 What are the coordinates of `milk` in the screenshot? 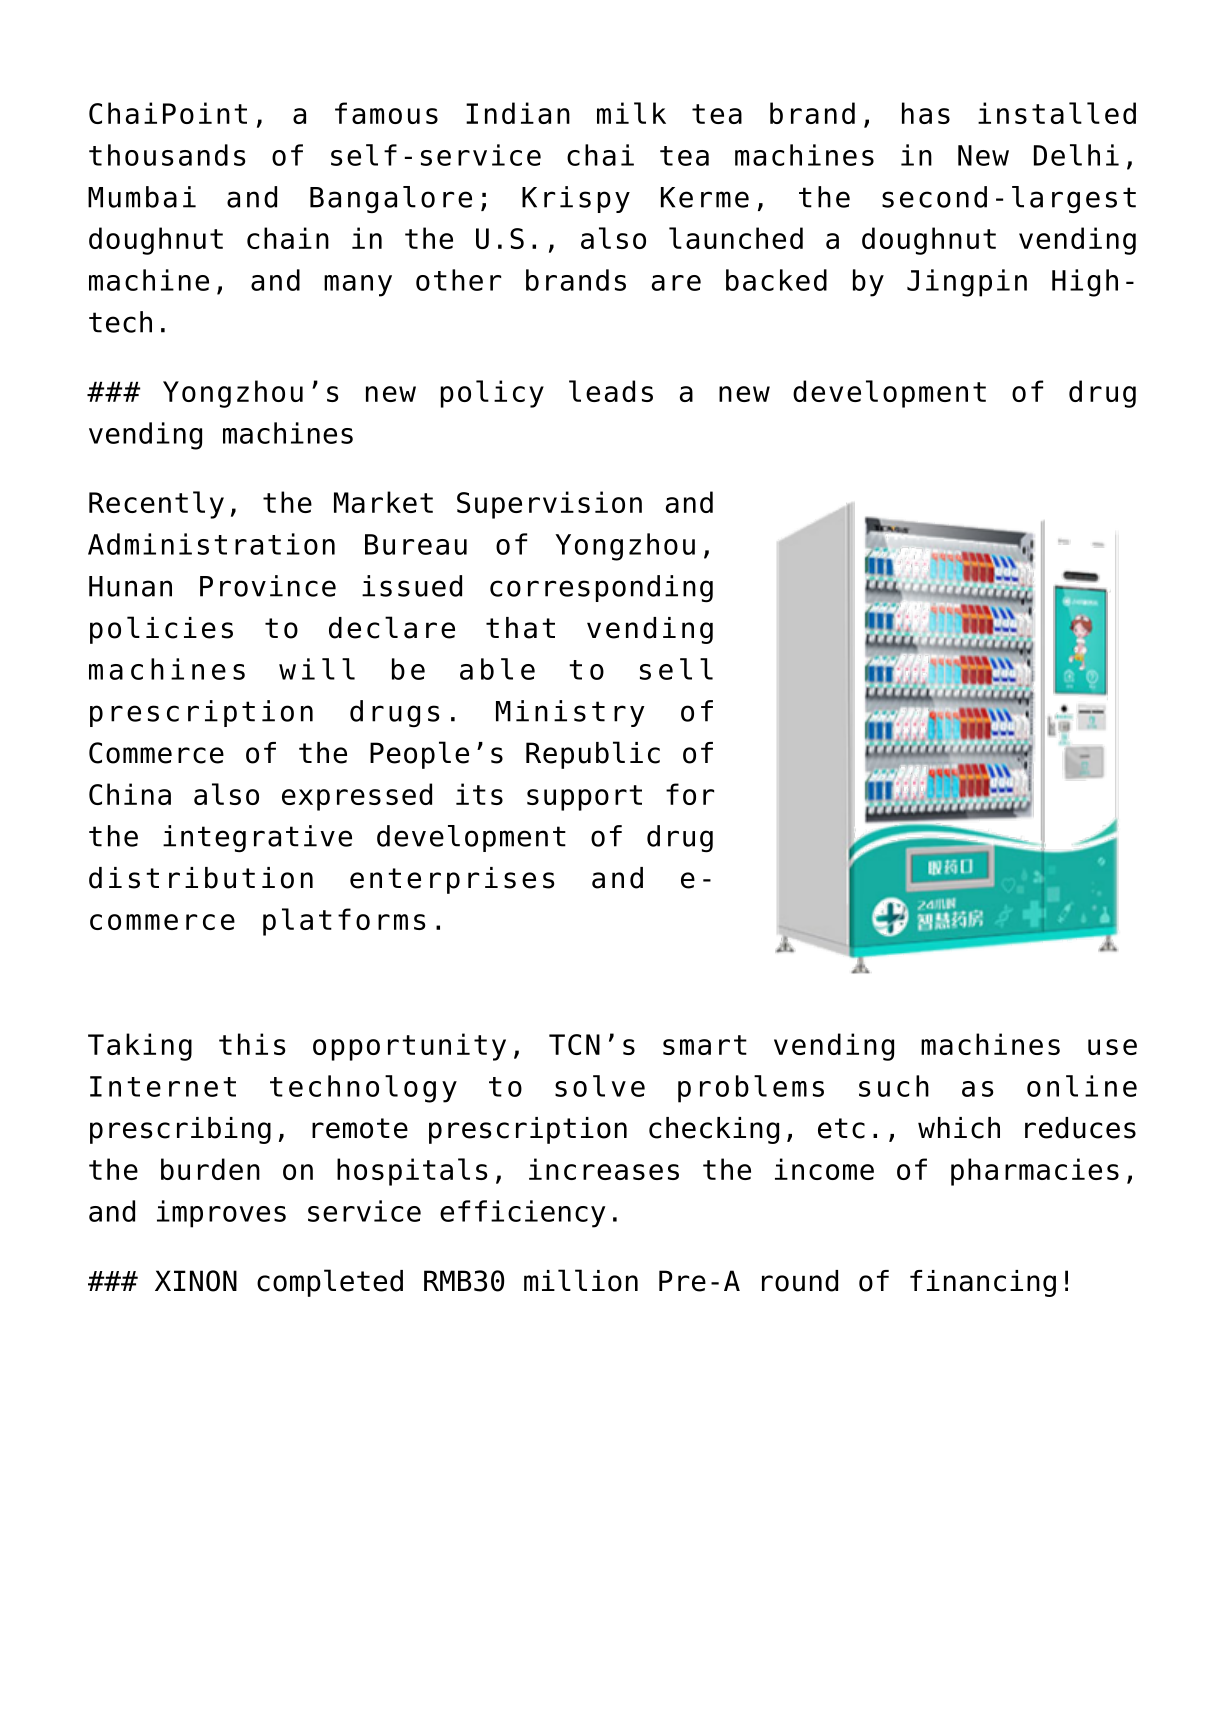 It's located at (631, 113).
